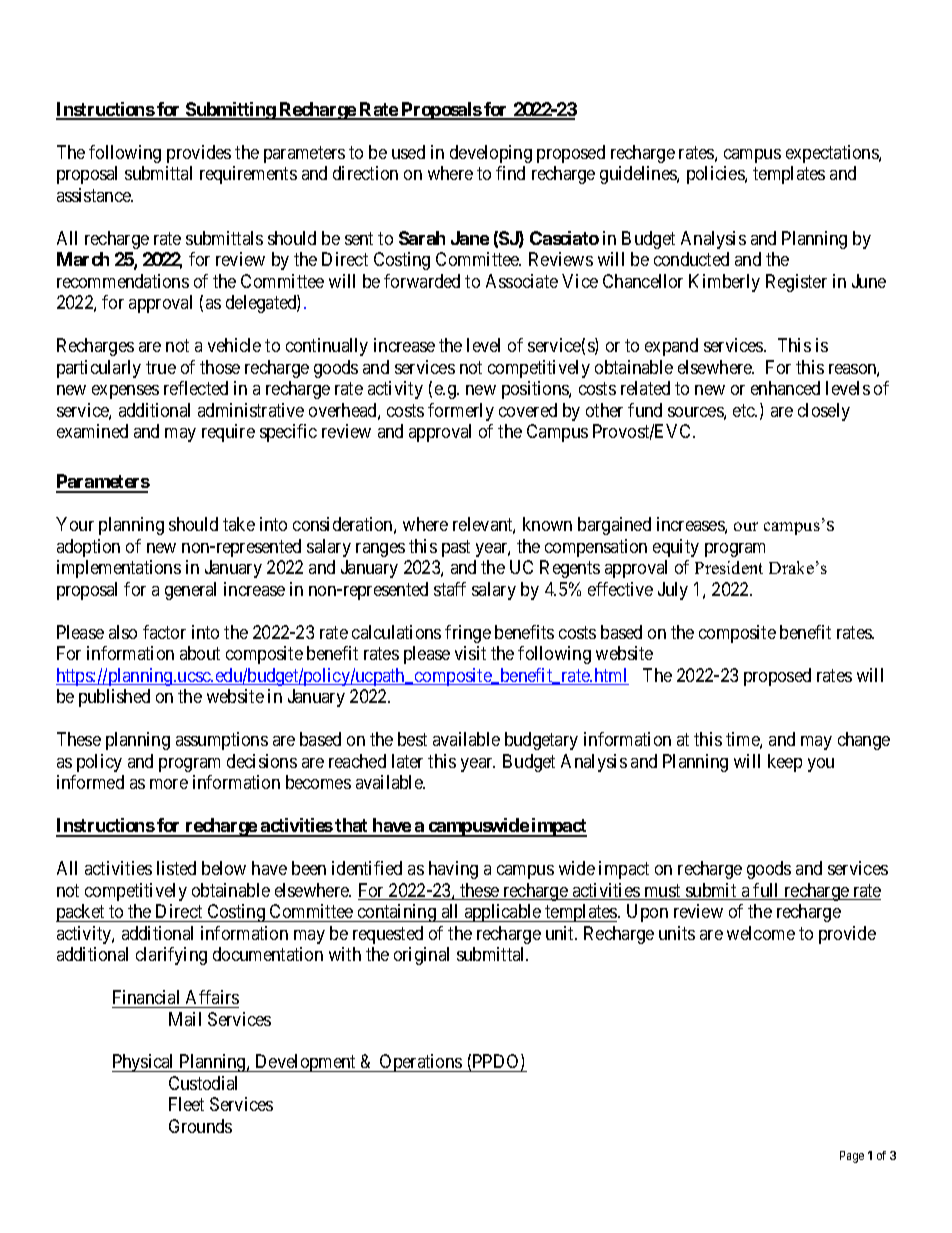 The width and height of the screenshot is (952, 1233). I want to click on keep, so click(785, 763).
